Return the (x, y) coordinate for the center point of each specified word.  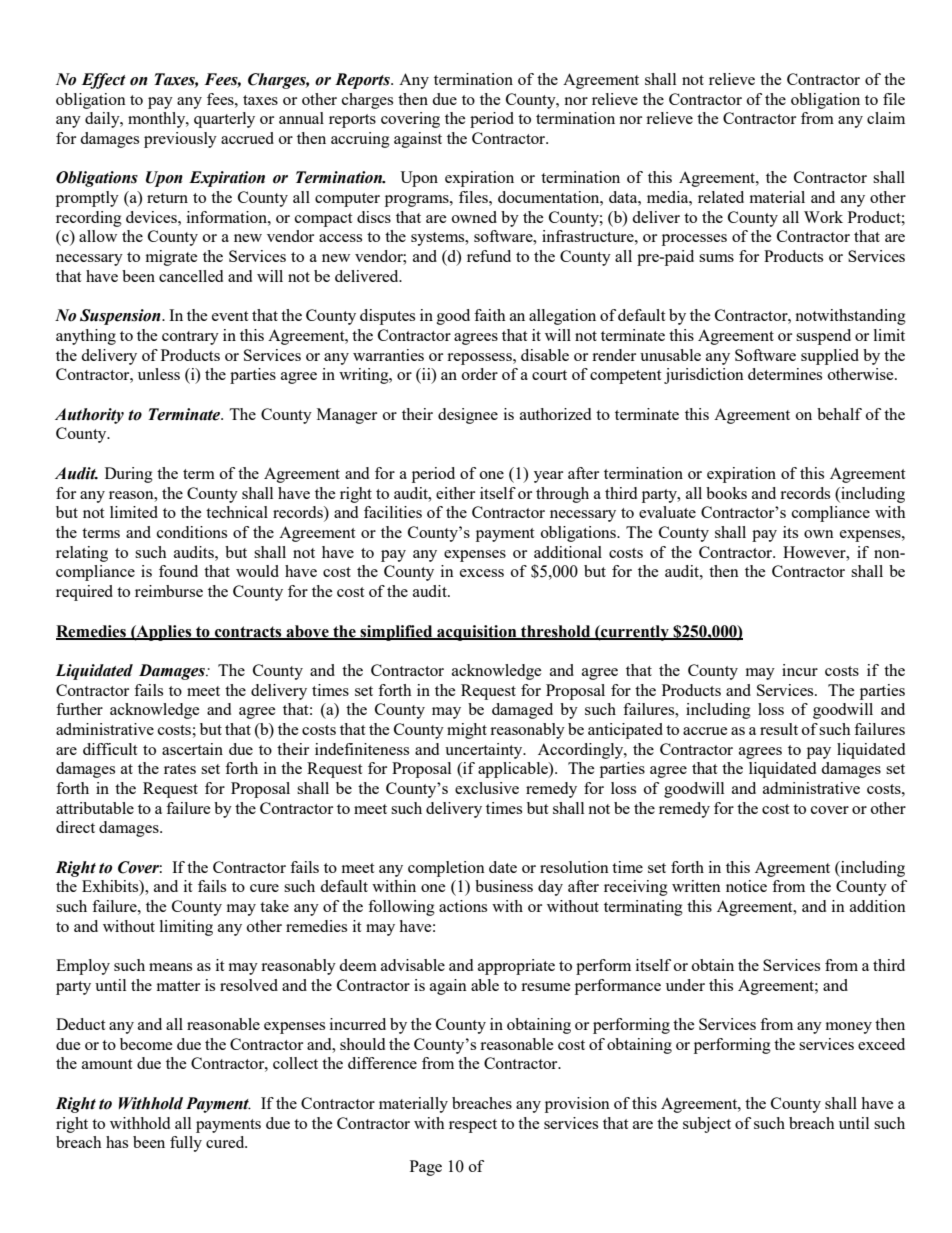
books (726, 493)
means (170, 967)
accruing (360, 140)
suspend (823, 337)
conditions (192, 532)
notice (746, 886)
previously (180, 140)
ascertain (192, 749)
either (455, 493)
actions (463, 906)
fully (186, 1144)
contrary (190, 338)
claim (886, 118)
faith (490, 315)
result (779, 729)
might (467, 731)
